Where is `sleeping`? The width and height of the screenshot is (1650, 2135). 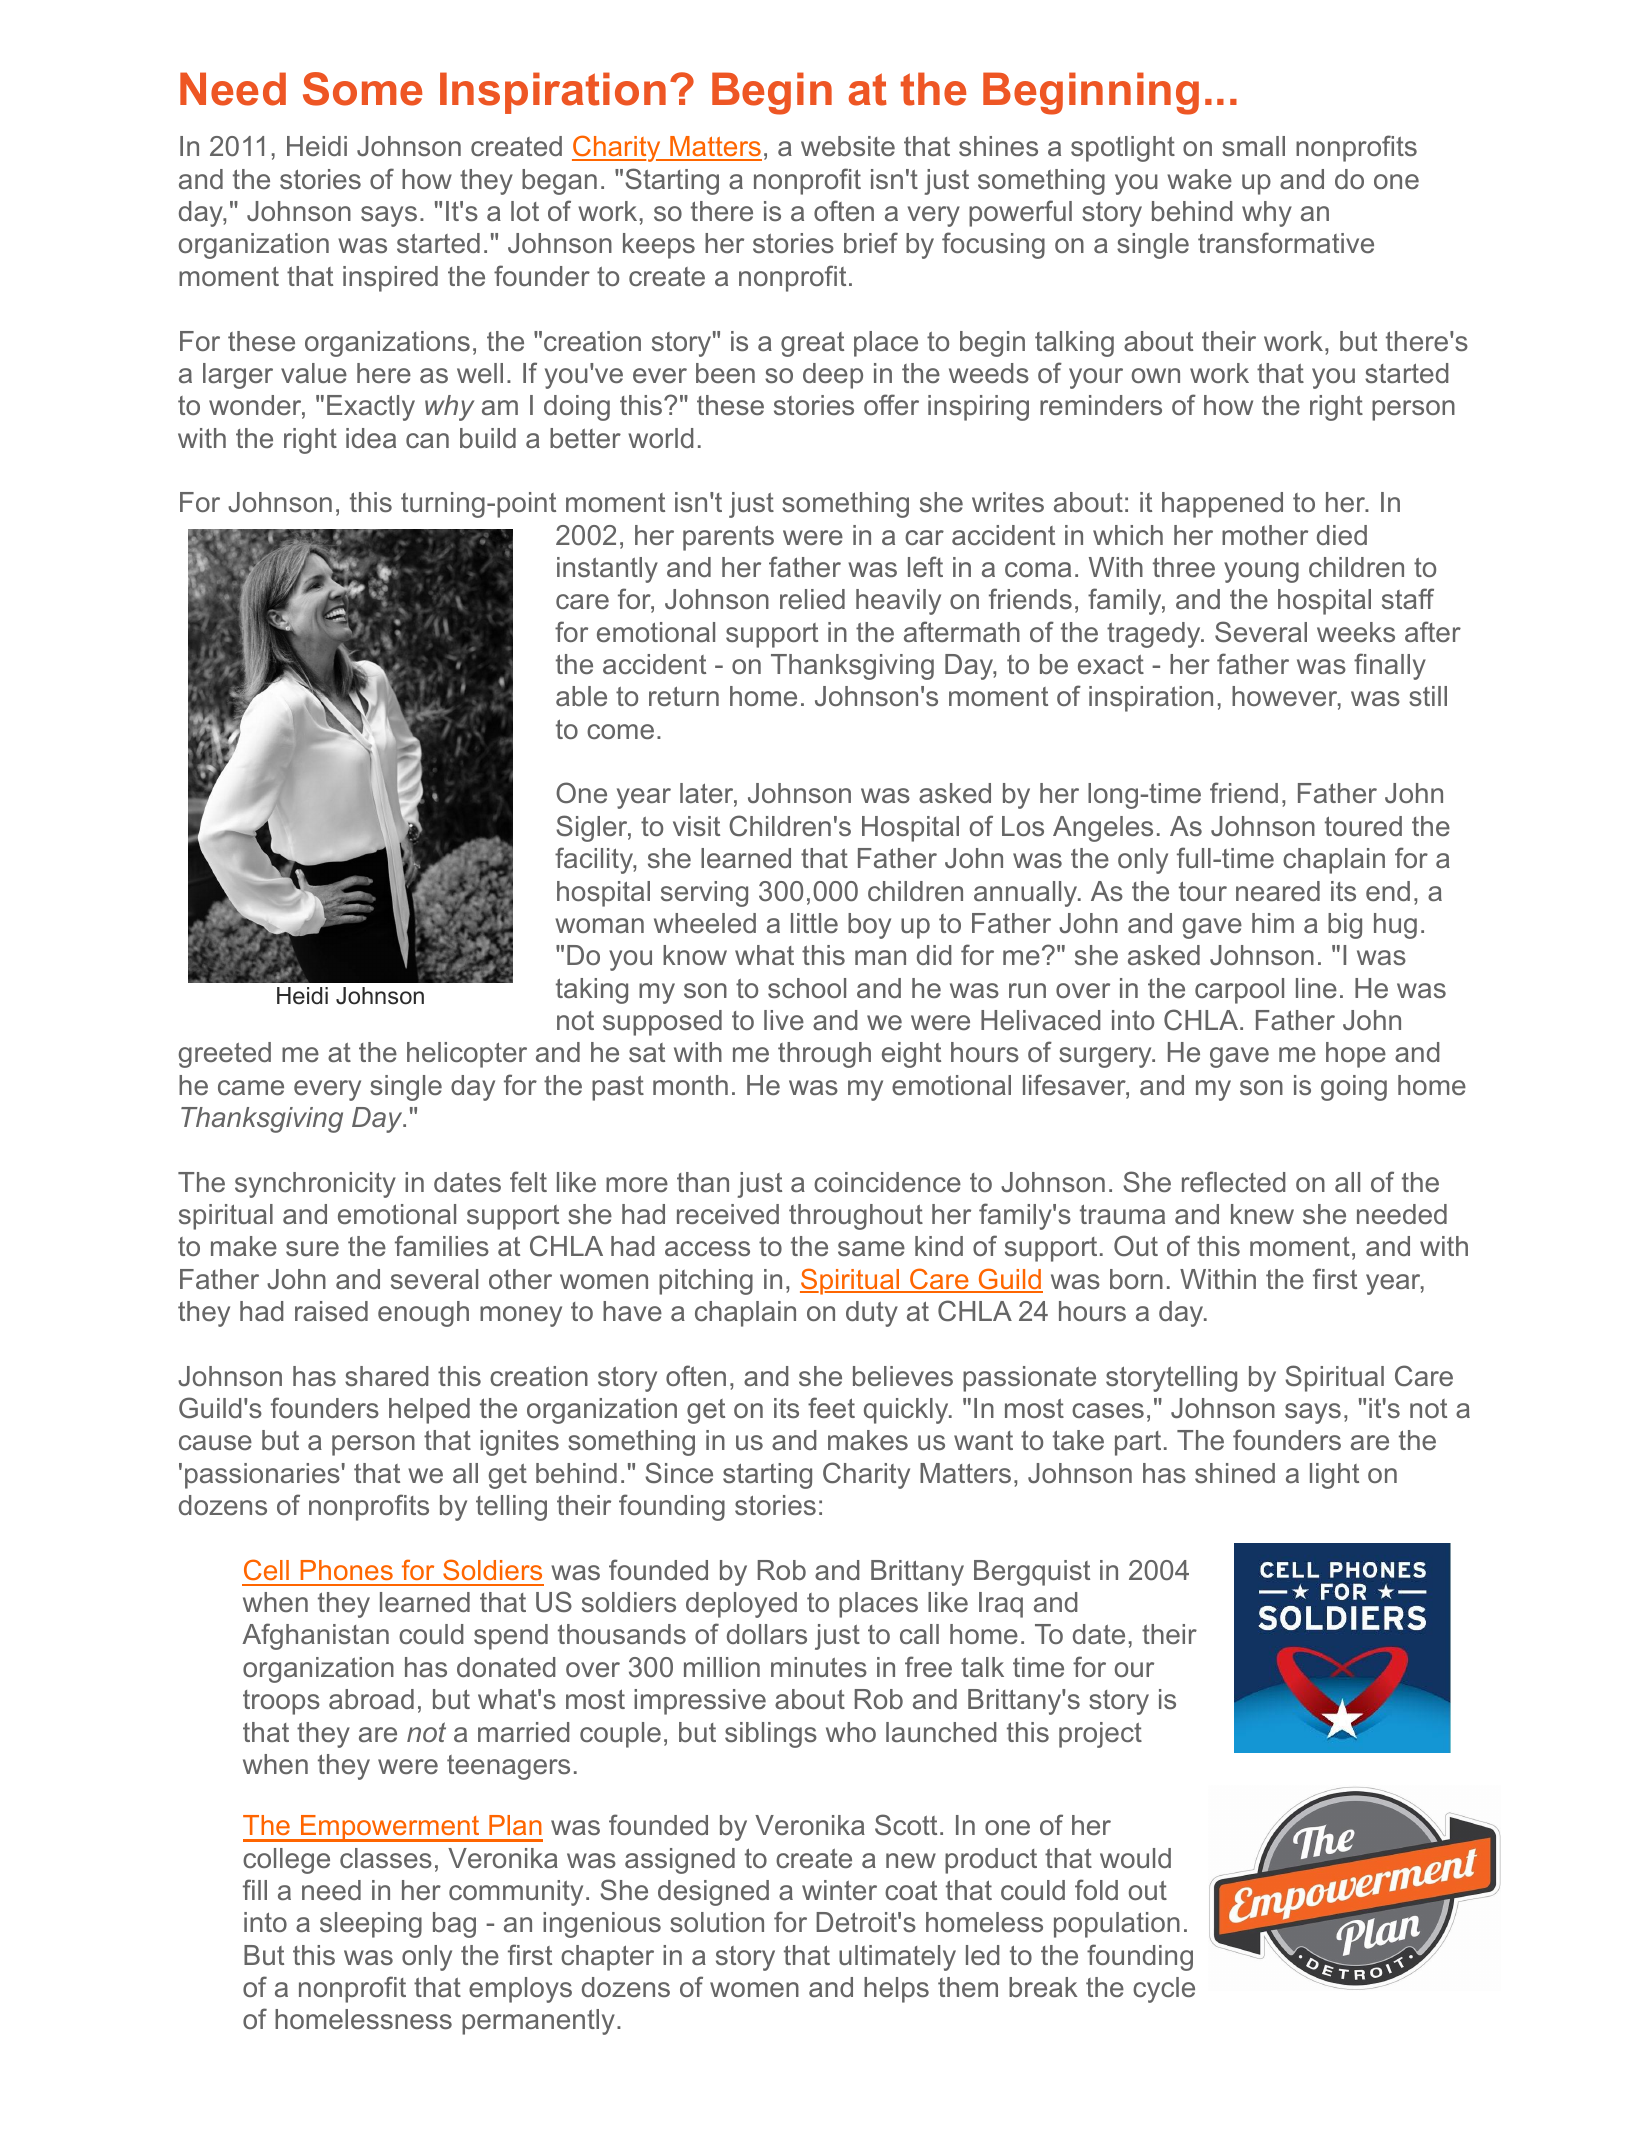 sleeping is located at coordinates (371, 1925).
